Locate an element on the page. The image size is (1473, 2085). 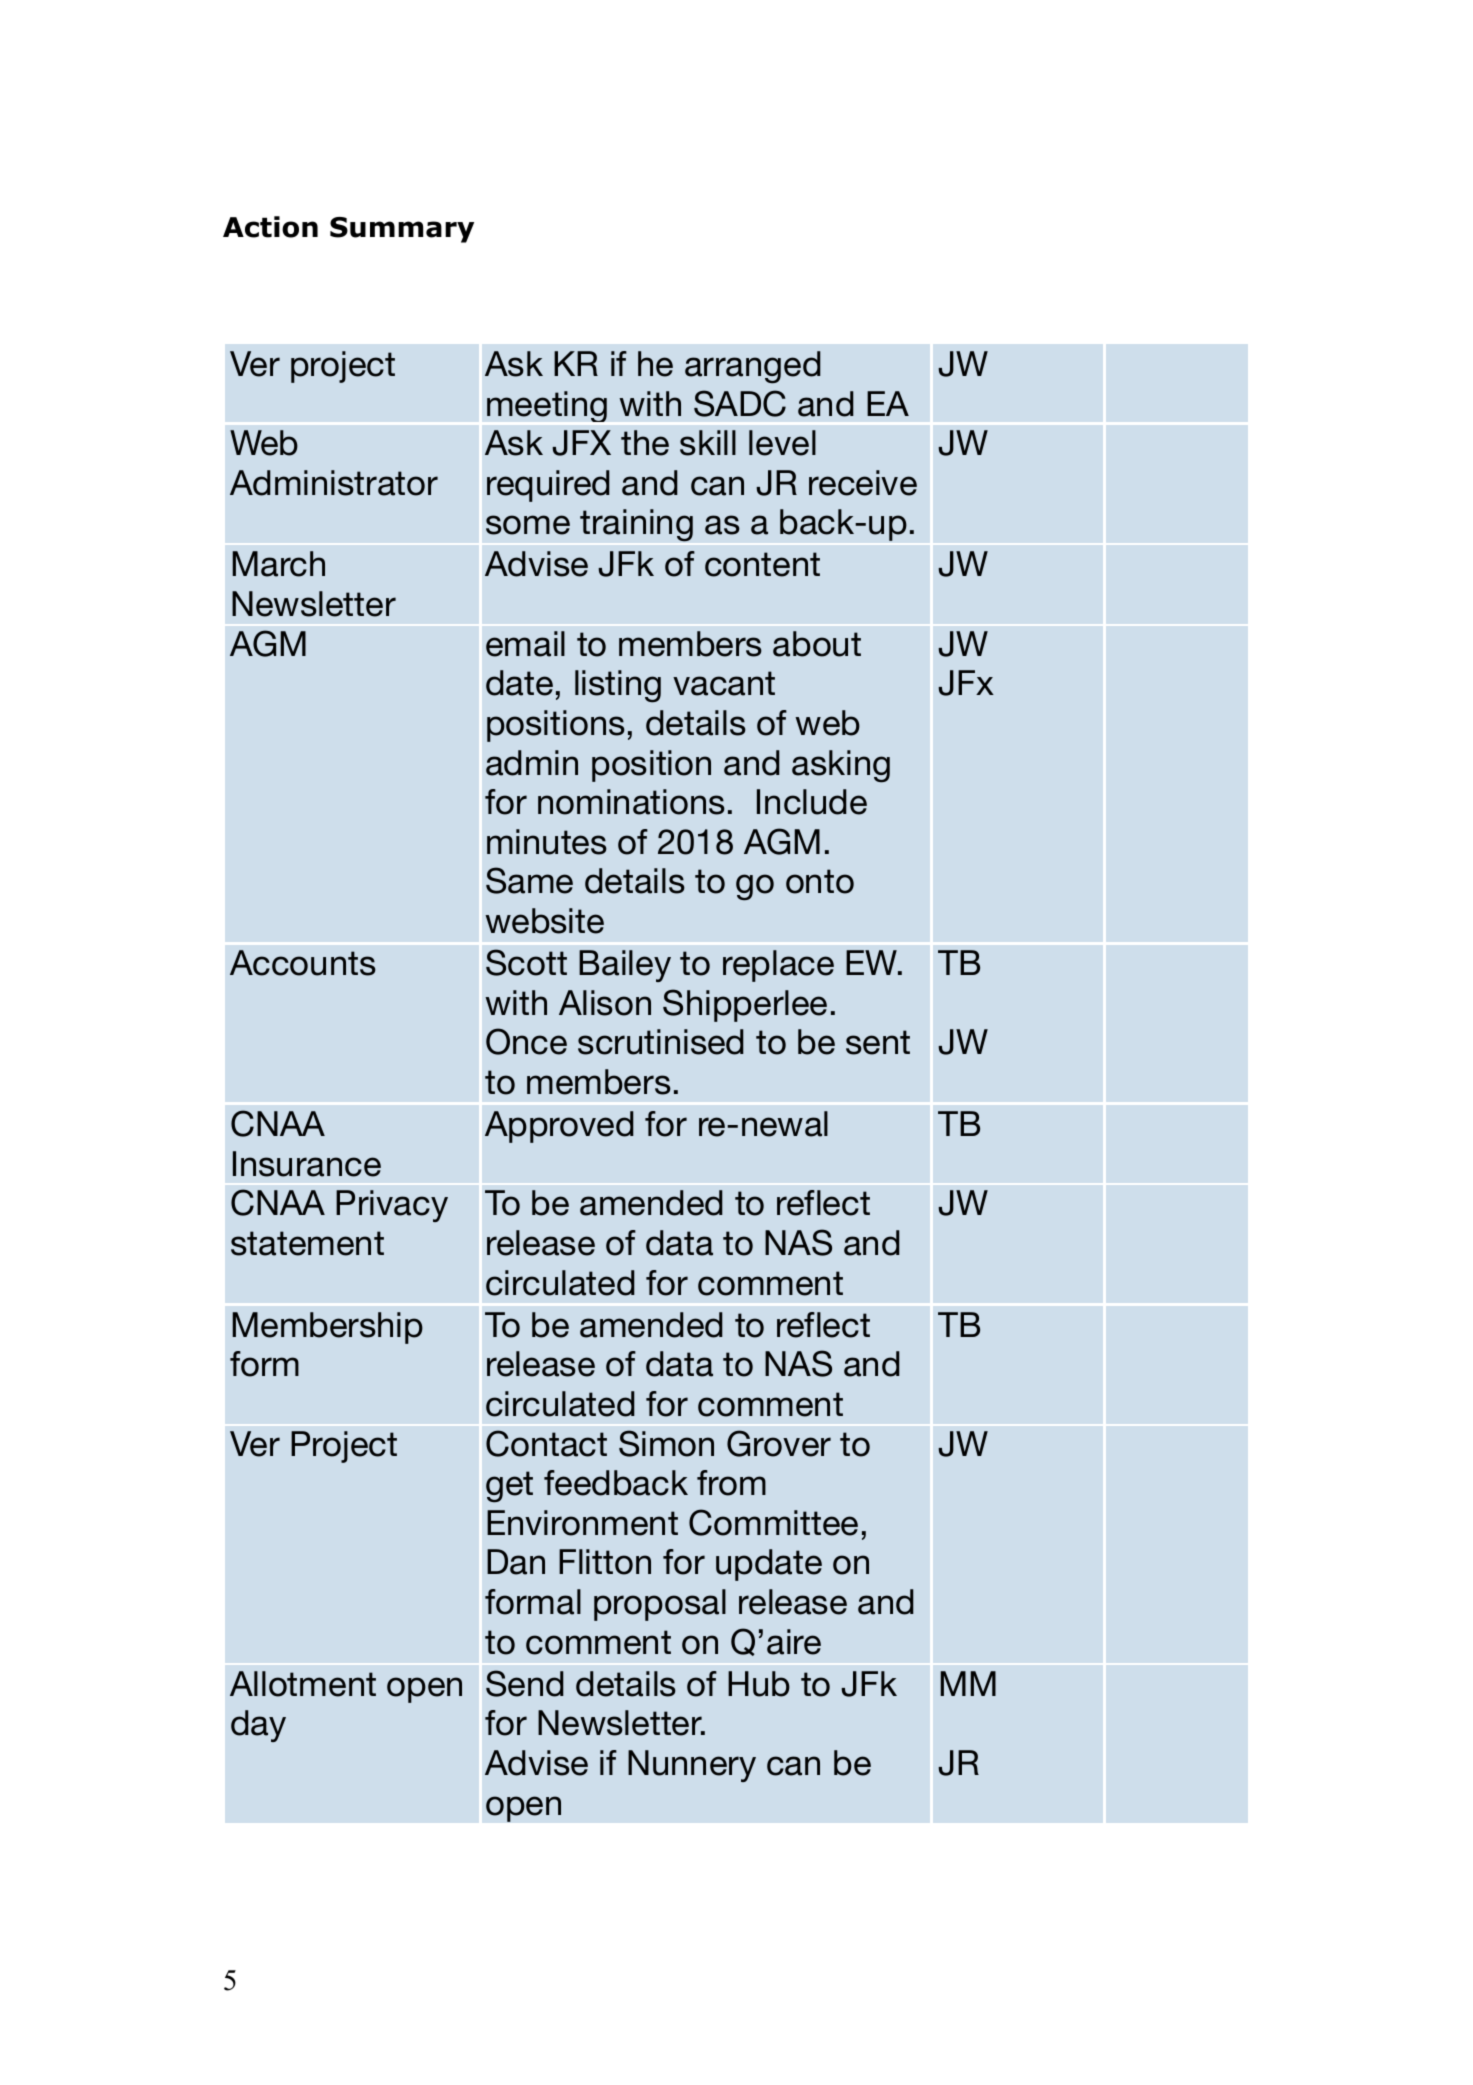
Allotment is located at coordinates (303, 1684).
